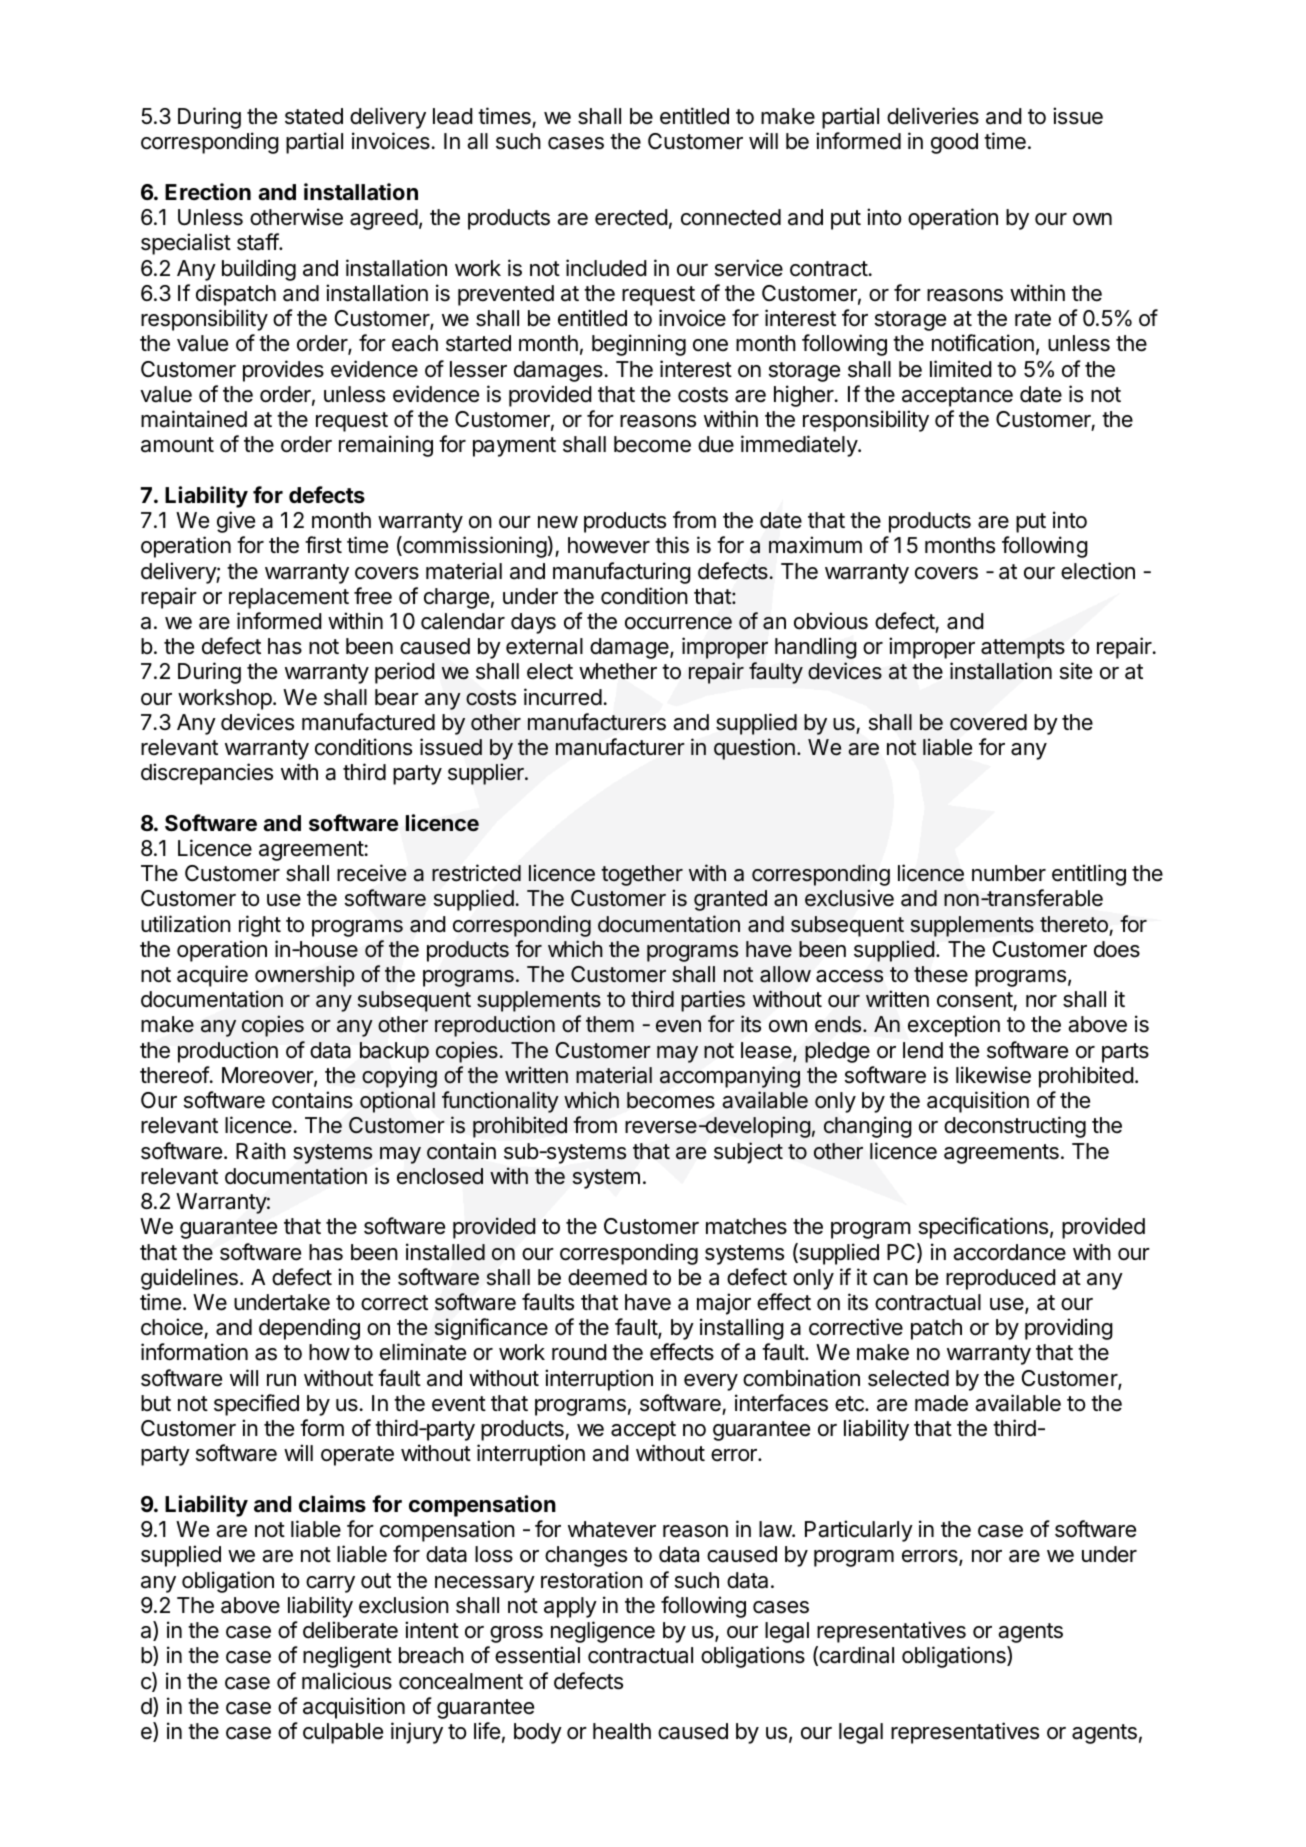 This screenshot has height=1847, width=1306. Describe the element at coordinates (642, 875) in the screenshot. I see `together` at that location.
